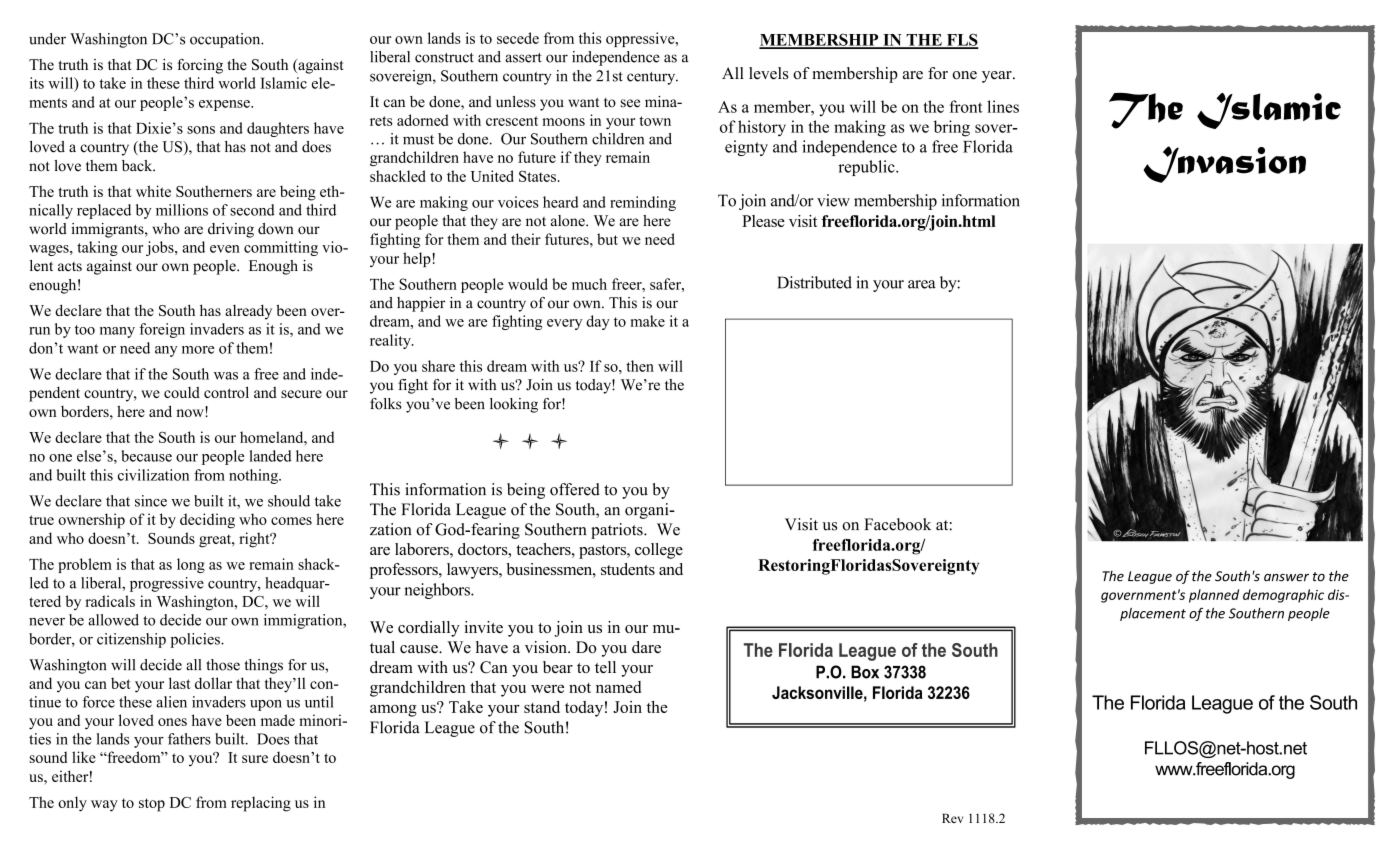 The height and width of the image is (850, 1400). Describe the element at coordinates (952, 818) in the image. I see `Rev` at that location.
